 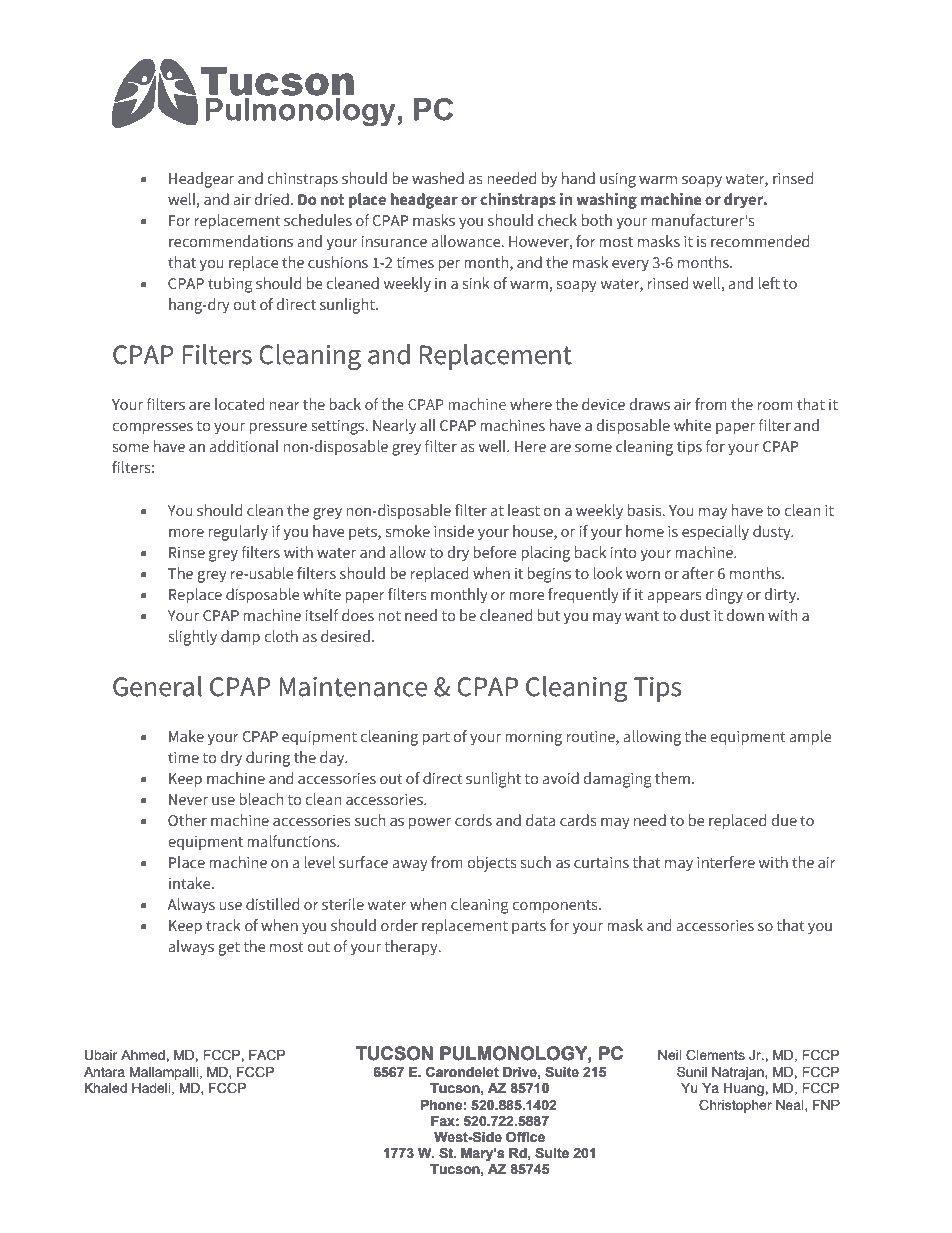 What do you see at coordinates (735, 1106) in the document?
I see `Christopher` at bounding box center [735, 1106].
